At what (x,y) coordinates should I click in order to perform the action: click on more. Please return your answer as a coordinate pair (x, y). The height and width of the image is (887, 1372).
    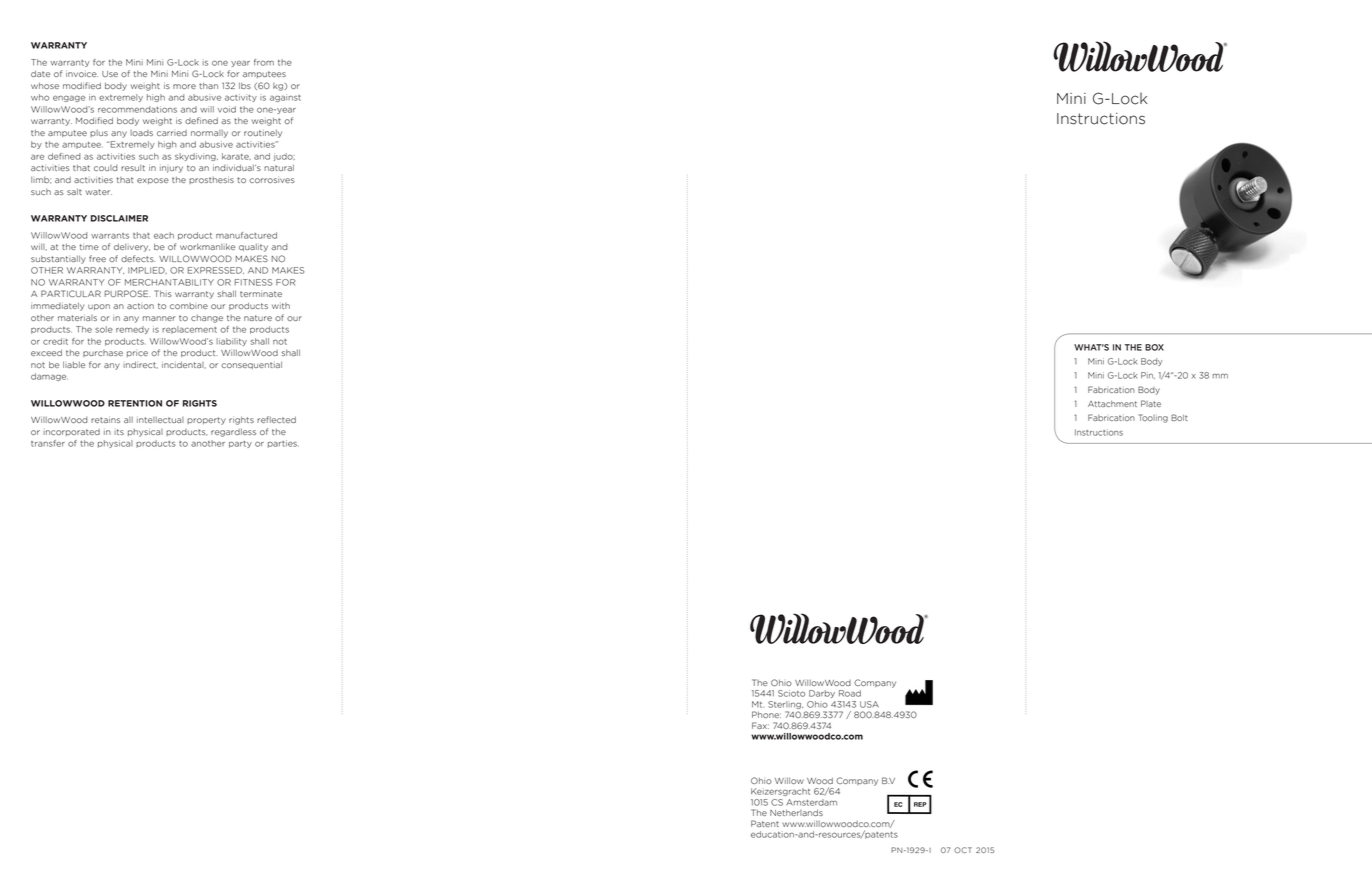
    Looking at the image, I should click on (184, 86).
